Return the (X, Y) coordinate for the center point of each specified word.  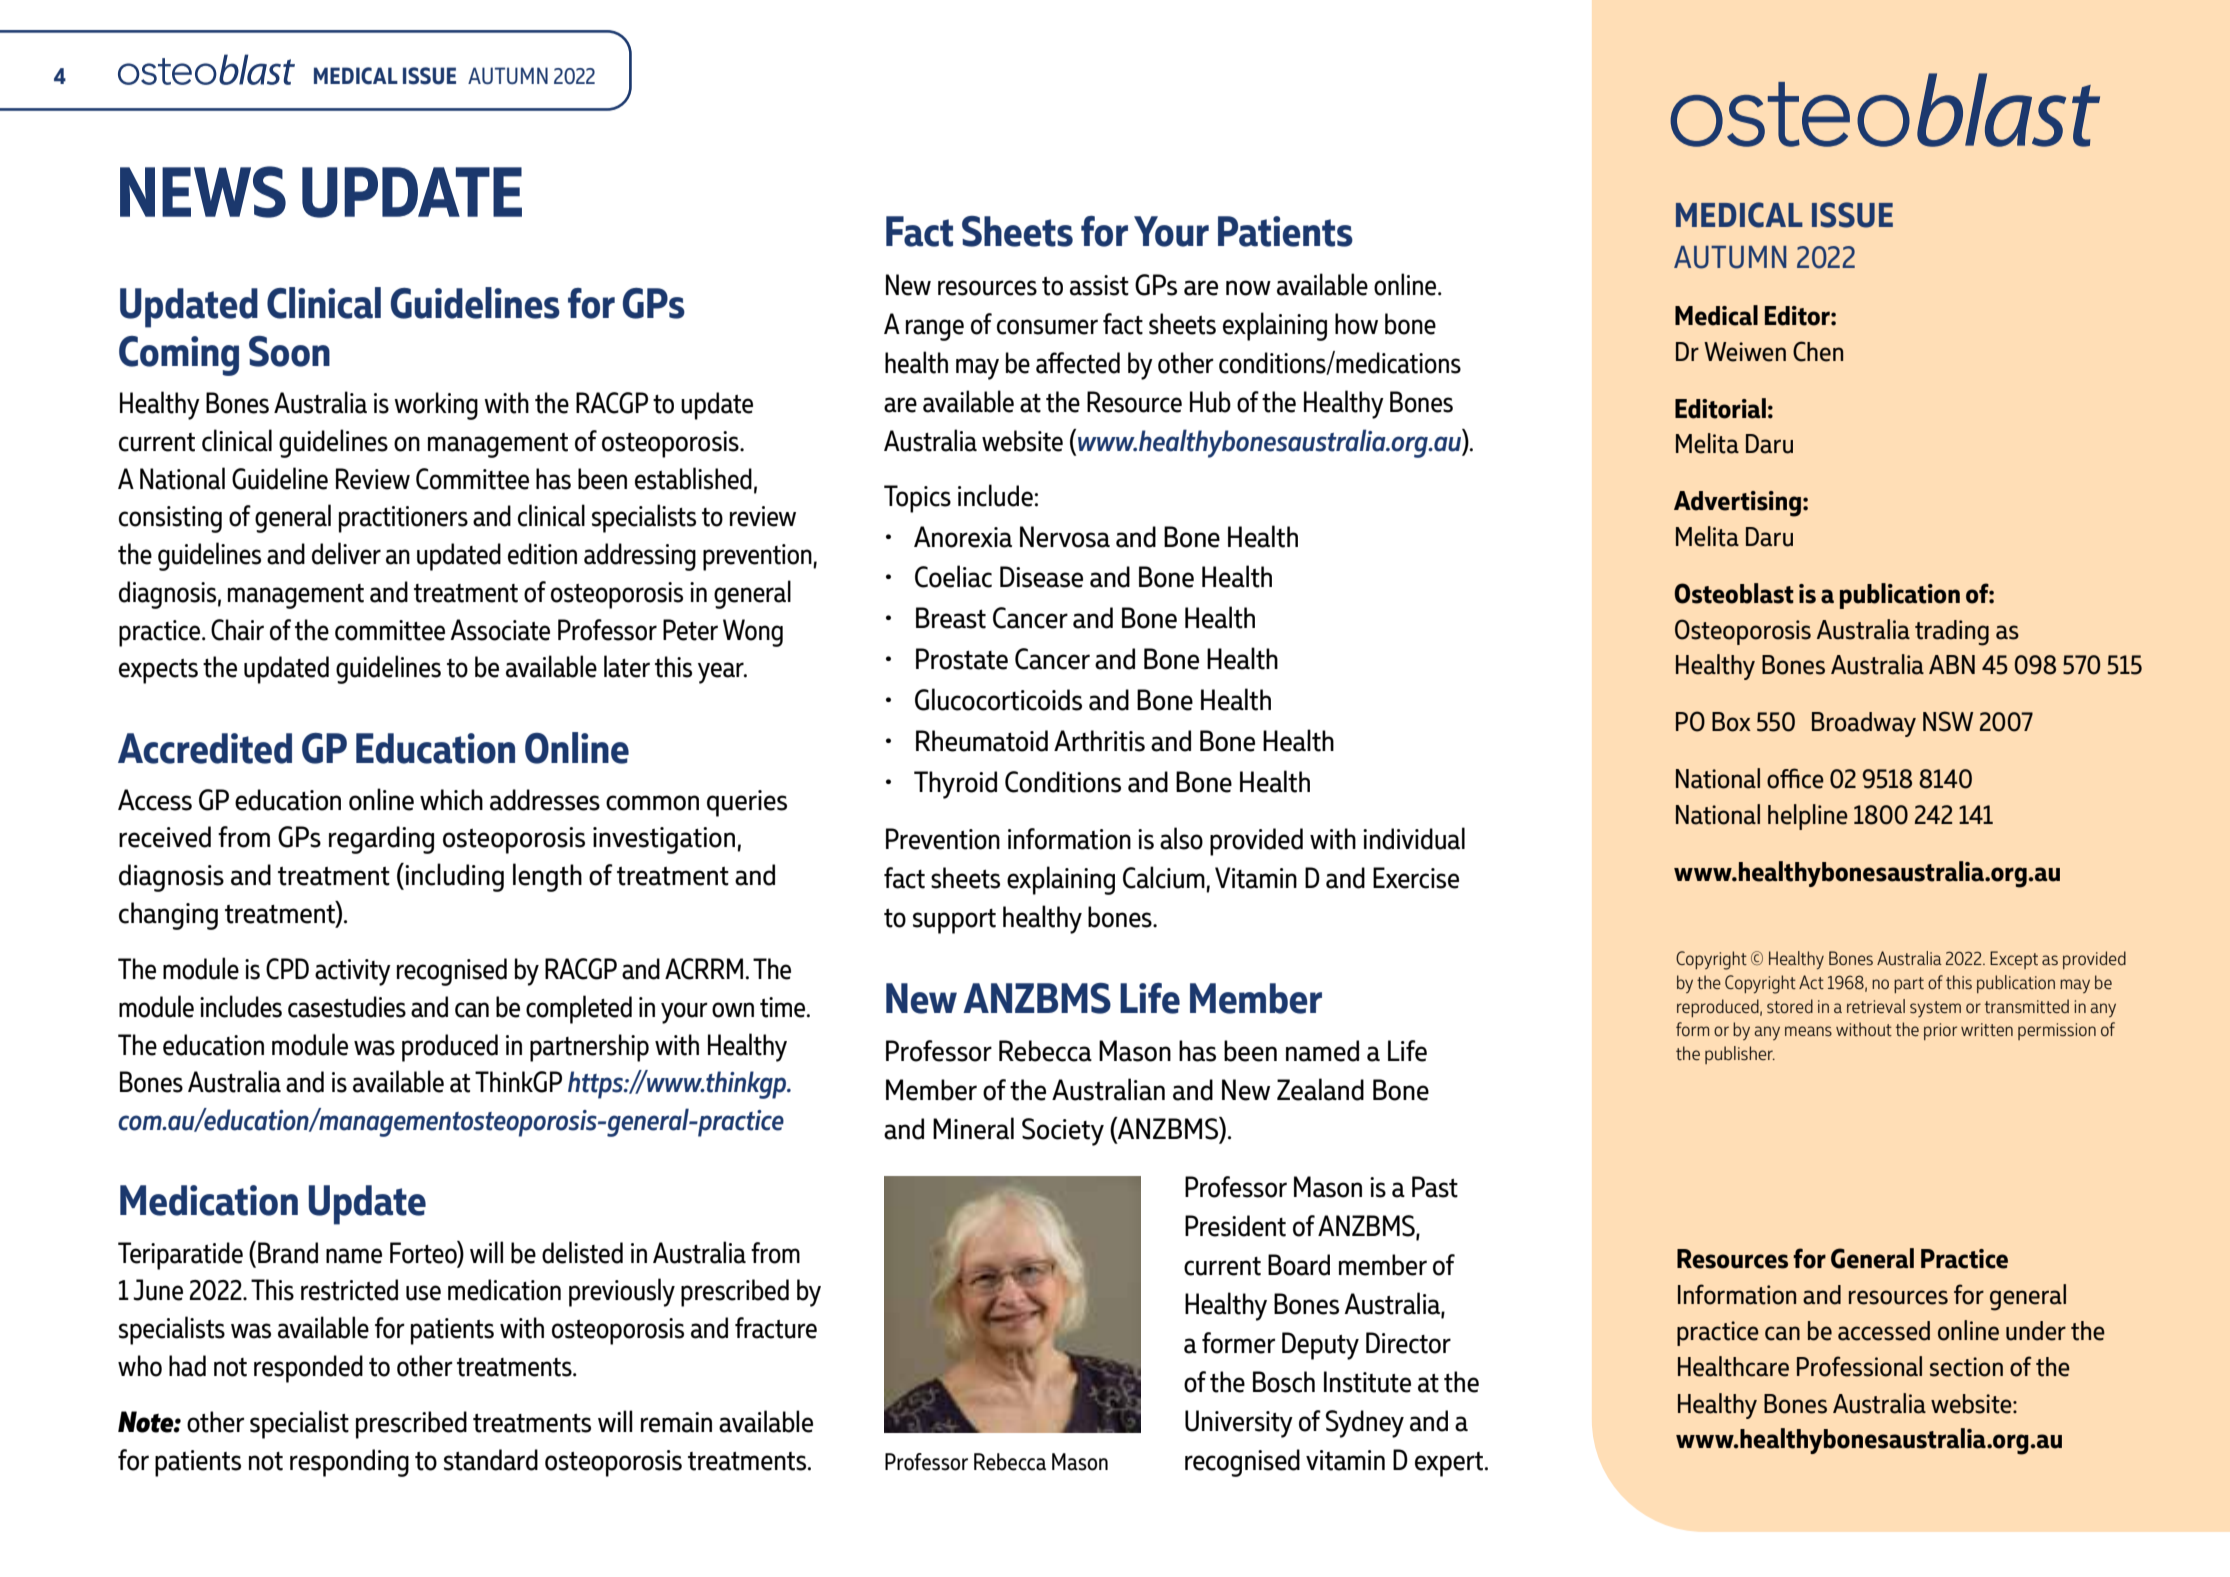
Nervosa (1065, 537)
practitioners (403, 519)
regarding (381, 840)
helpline (1808, 817)
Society (1063, 1132)
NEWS (203, 192)
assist (1099, 285)
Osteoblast (1734, 593)
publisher (1740, 1055)
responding (349, 1463)
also (1181, 838)
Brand (288, 1253)
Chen (1818, 351)
